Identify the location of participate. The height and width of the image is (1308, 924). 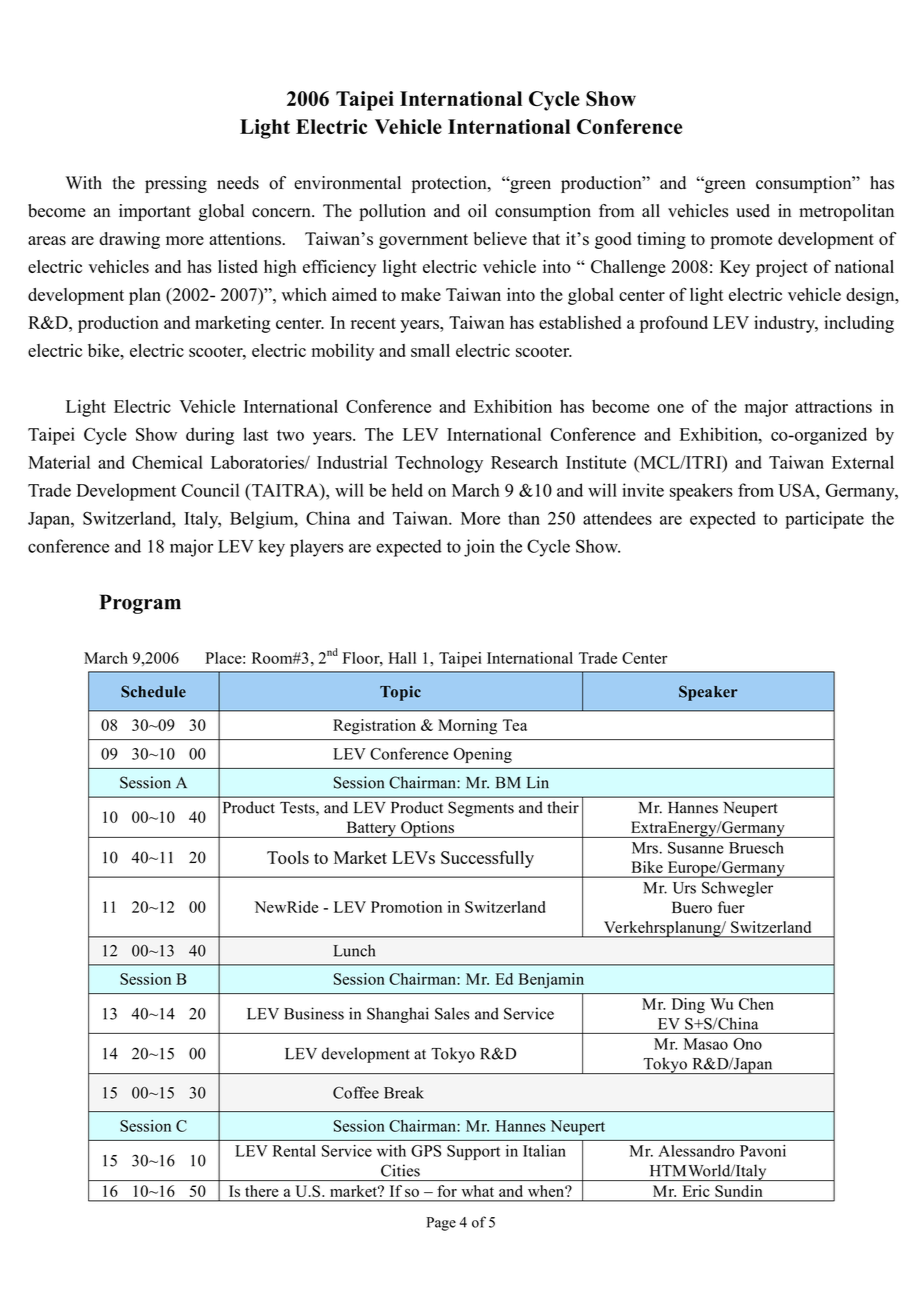
(824, 520).
